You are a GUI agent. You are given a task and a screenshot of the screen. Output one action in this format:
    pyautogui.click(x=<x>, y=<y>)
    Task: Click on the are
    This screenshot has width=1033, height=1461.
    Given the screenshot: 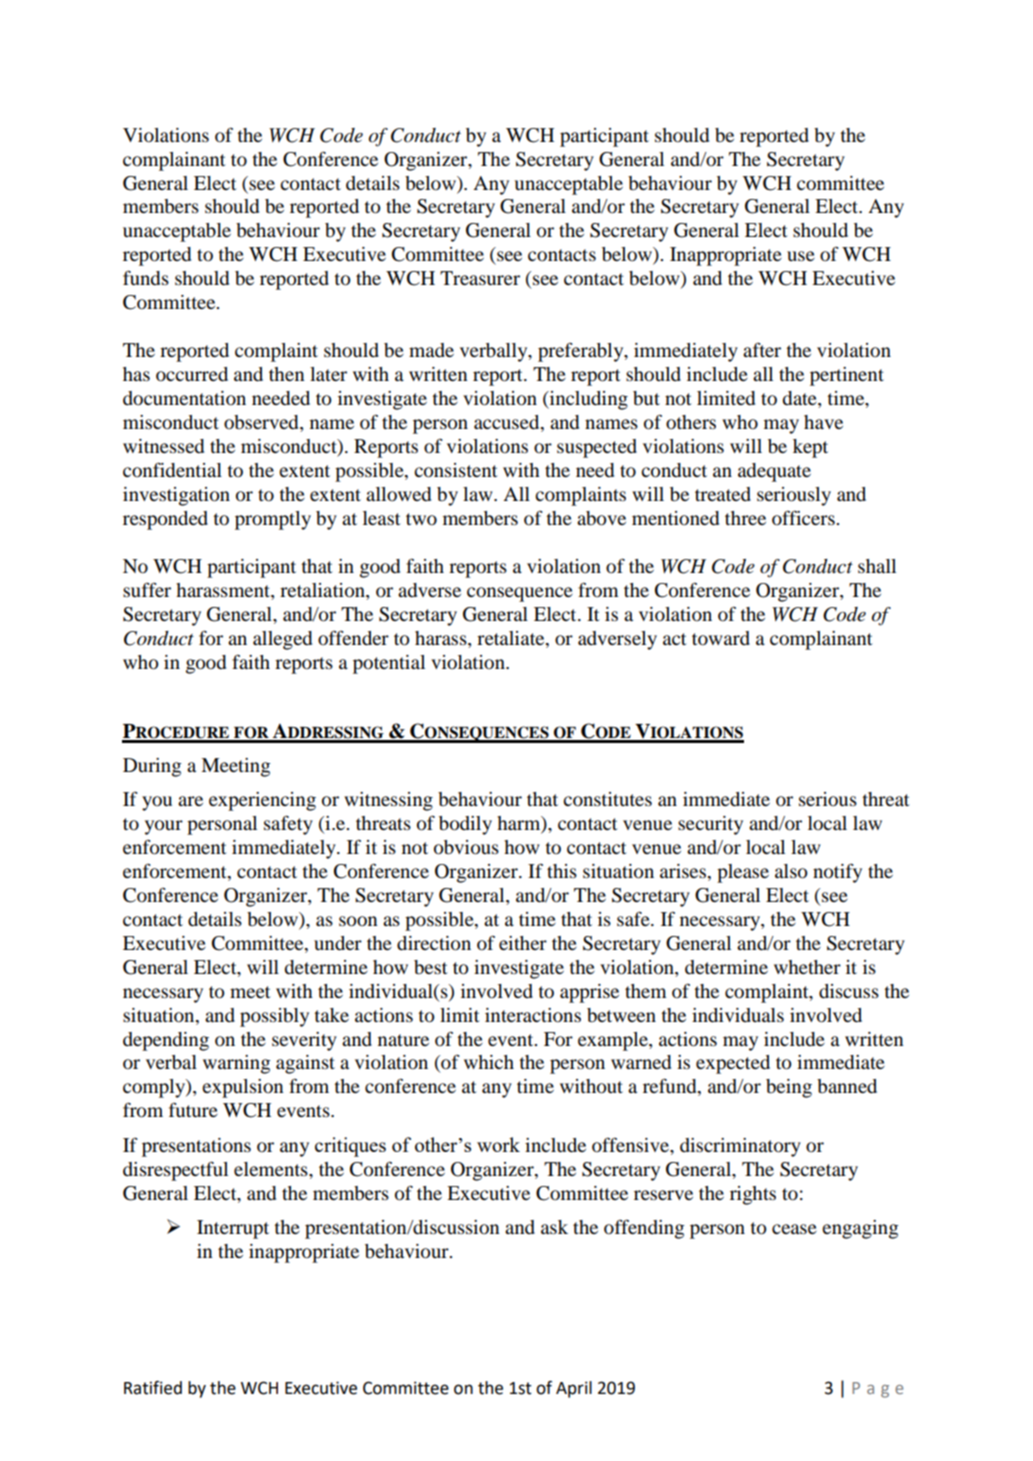 What is the action you would take?
    pyautogui.click(x=190, y=801)
